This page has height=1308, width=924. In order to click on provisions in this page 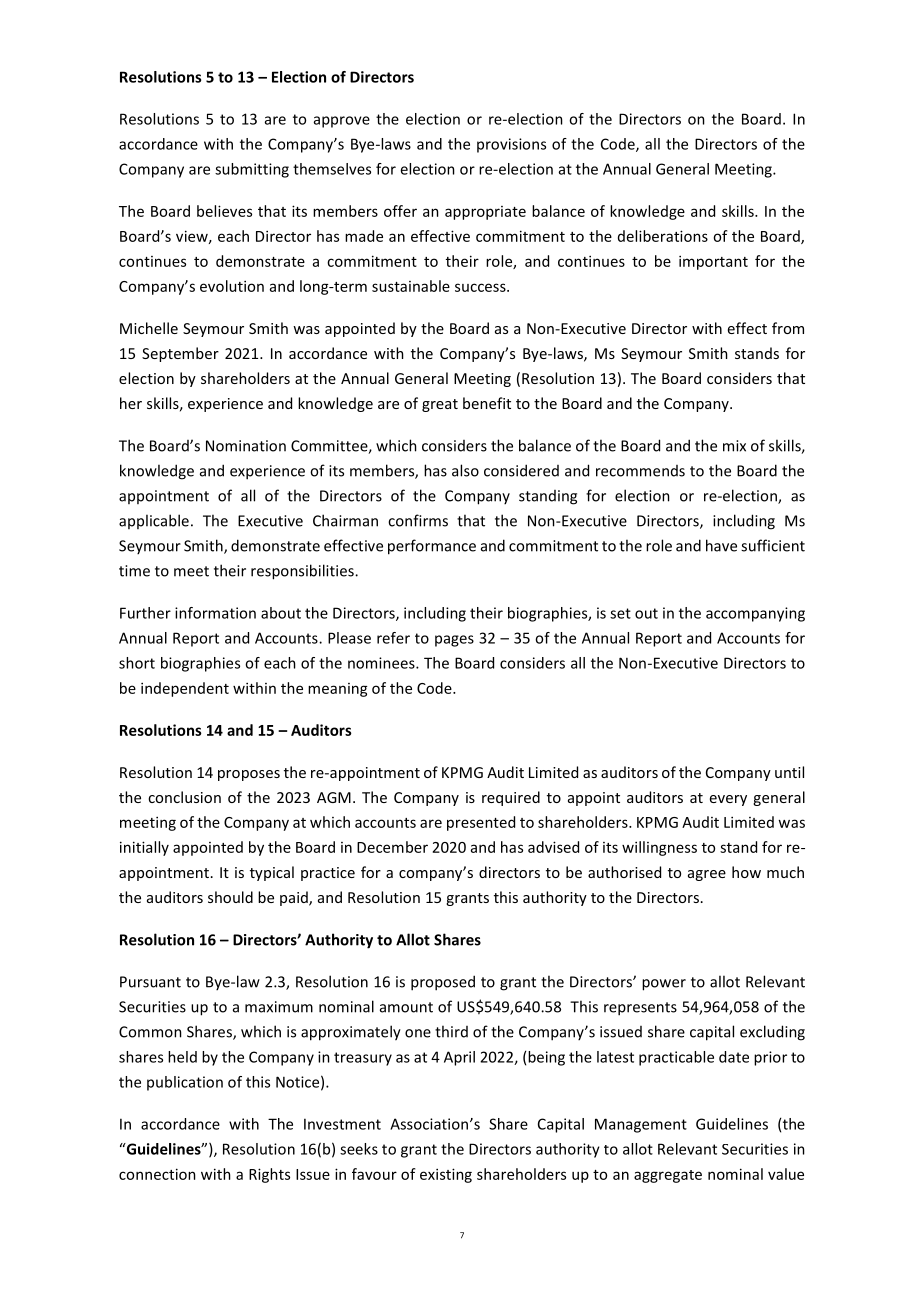, I will do `click(511, 145)`.
